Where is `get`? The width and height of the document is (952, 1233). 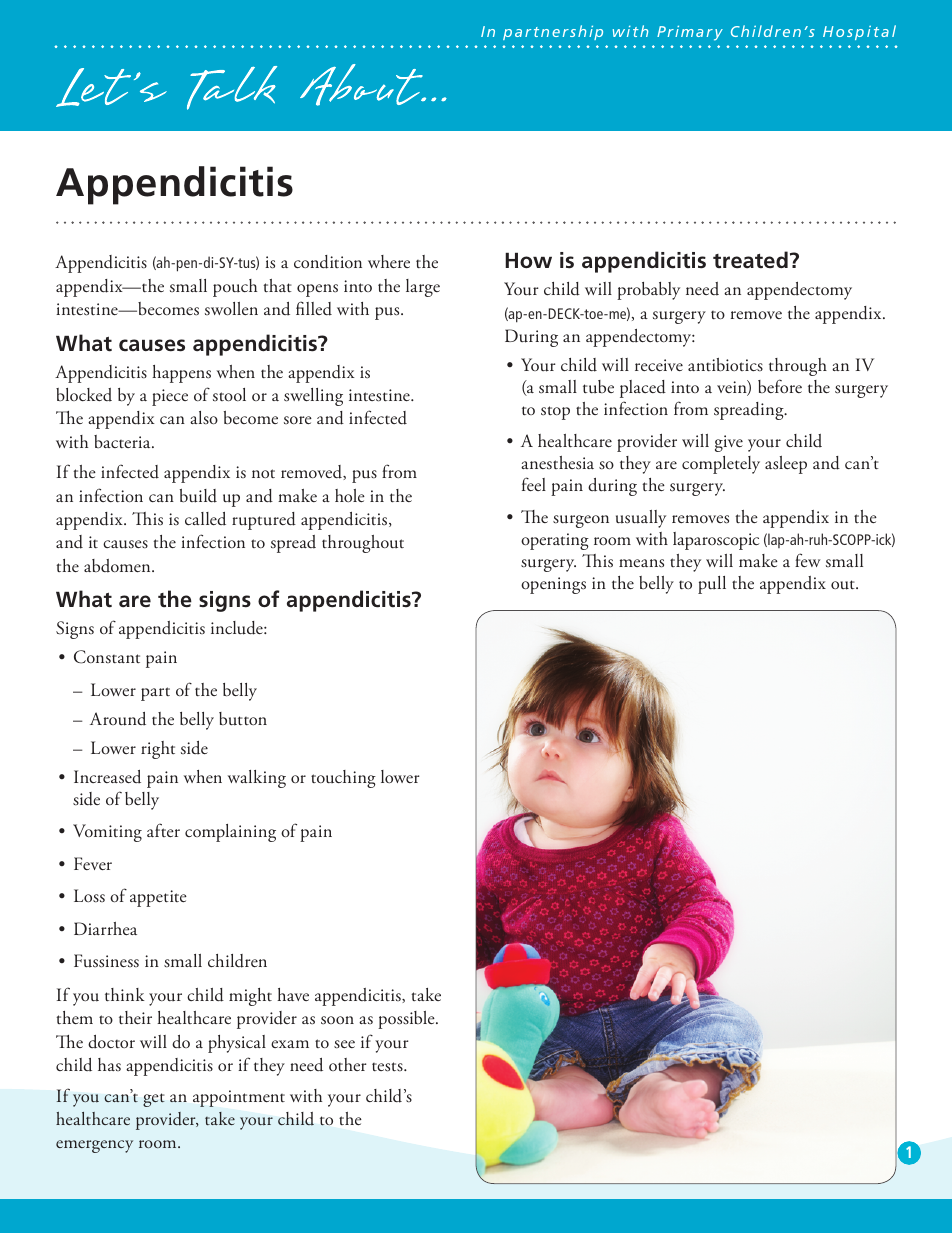 get is located at coordinates (154, 1100).
